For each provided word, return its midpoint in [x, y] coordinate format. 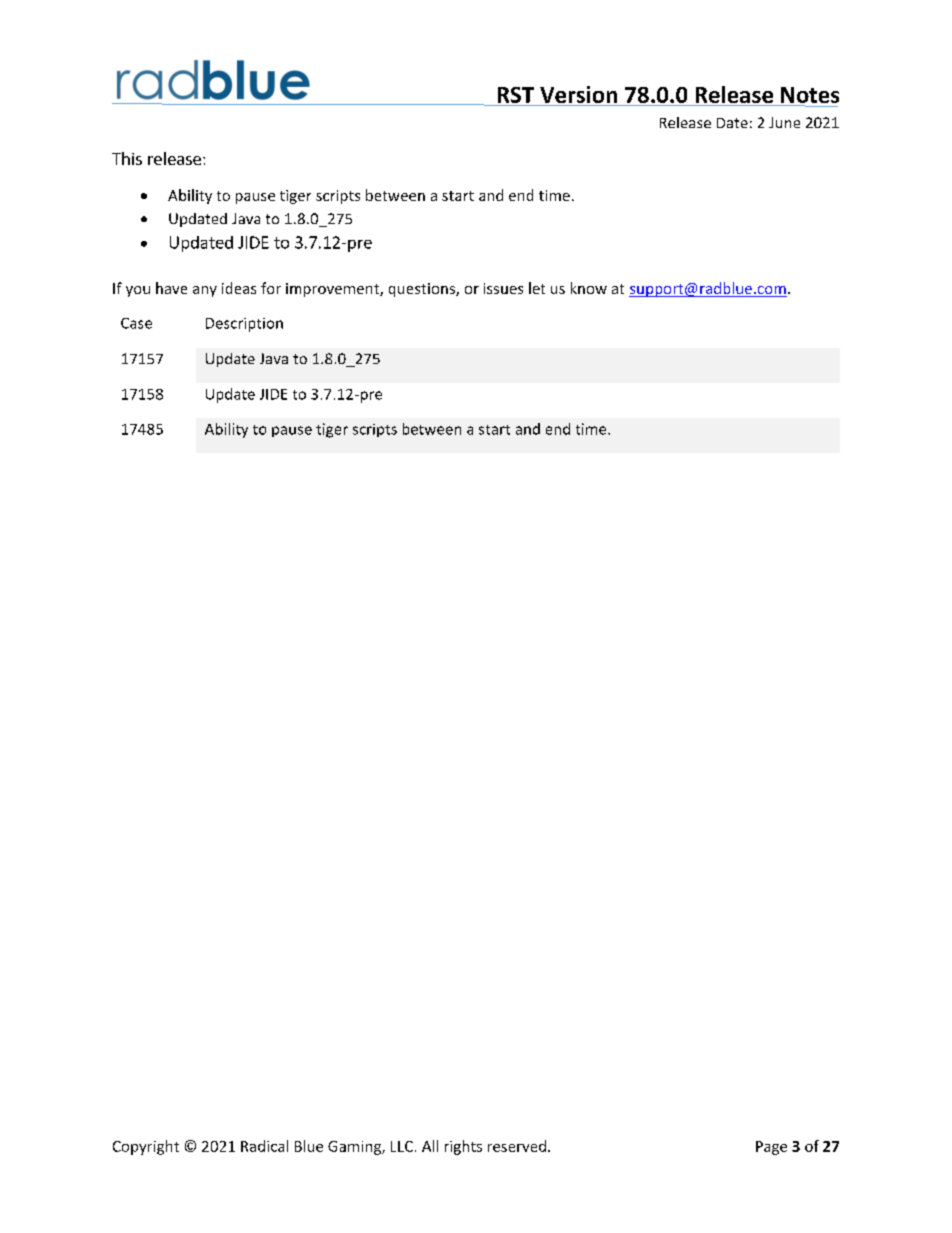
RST [515, 96]
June [784, 122]
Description [244, 325]
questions [423, 290]
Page [771, 1148]
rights [463, 1147]
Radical [264, 1146]
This [127, 158]
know [589, 288]
